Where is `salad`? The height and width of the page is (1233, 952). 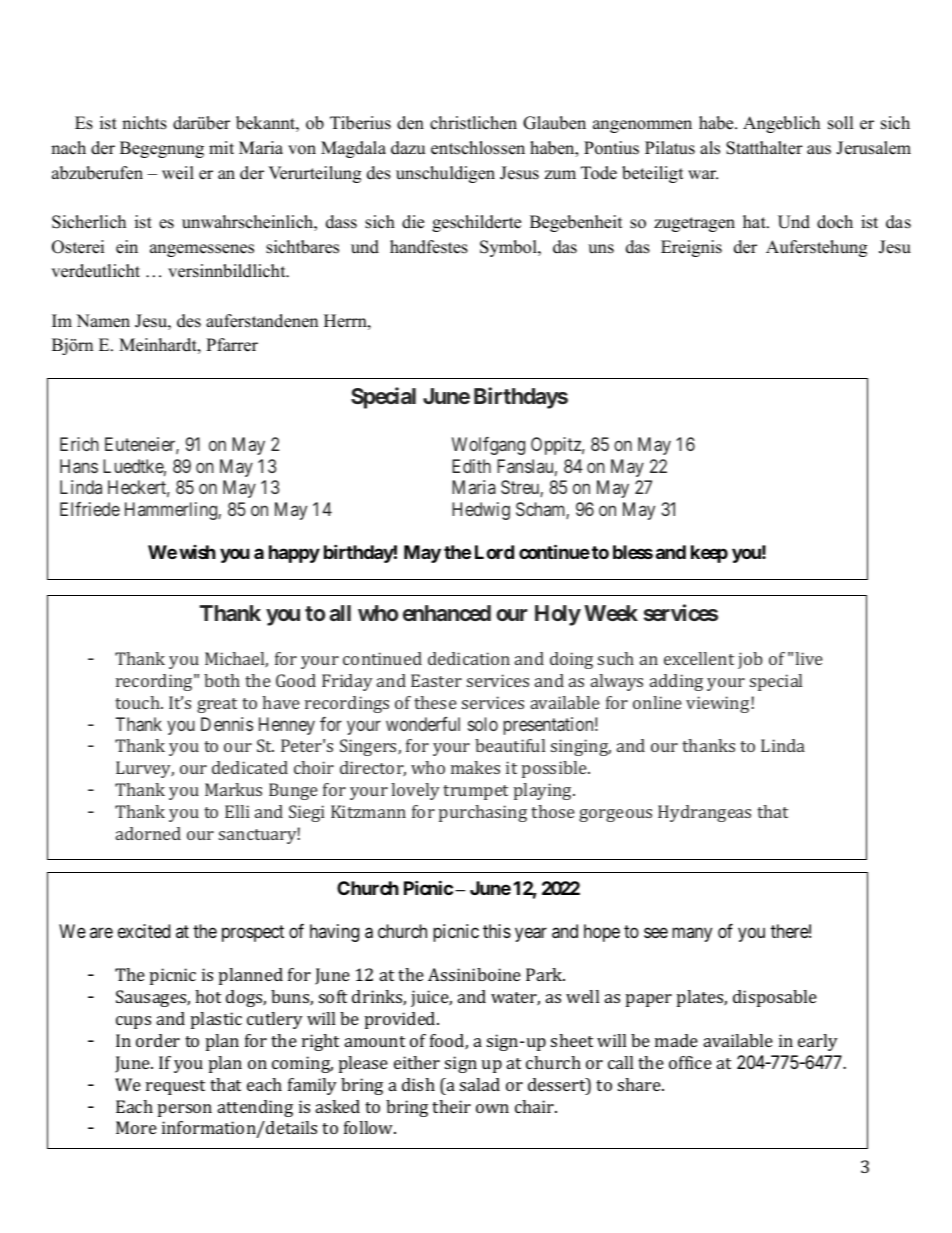
salad is located at coordinates (480, 1084).
